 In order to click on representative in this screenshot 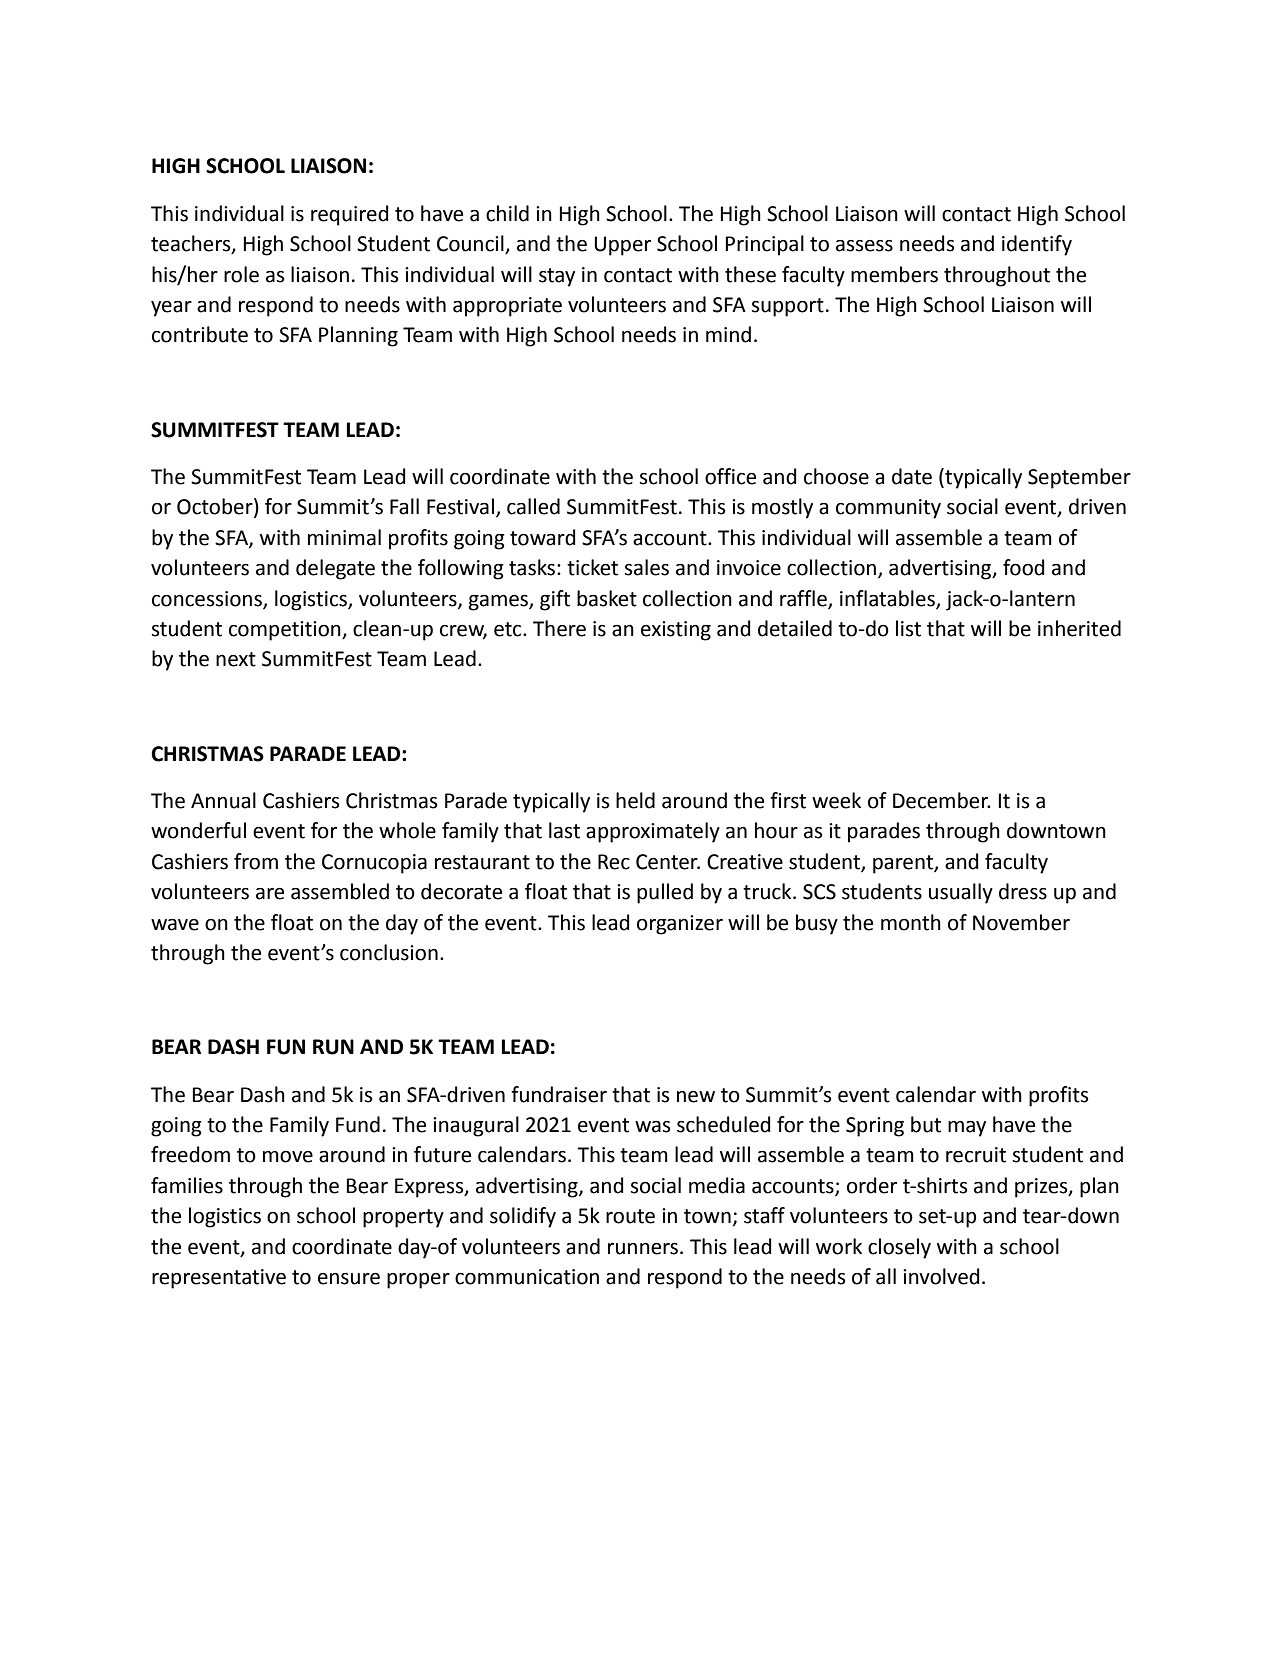, I will do `click(219, 1279)`.
